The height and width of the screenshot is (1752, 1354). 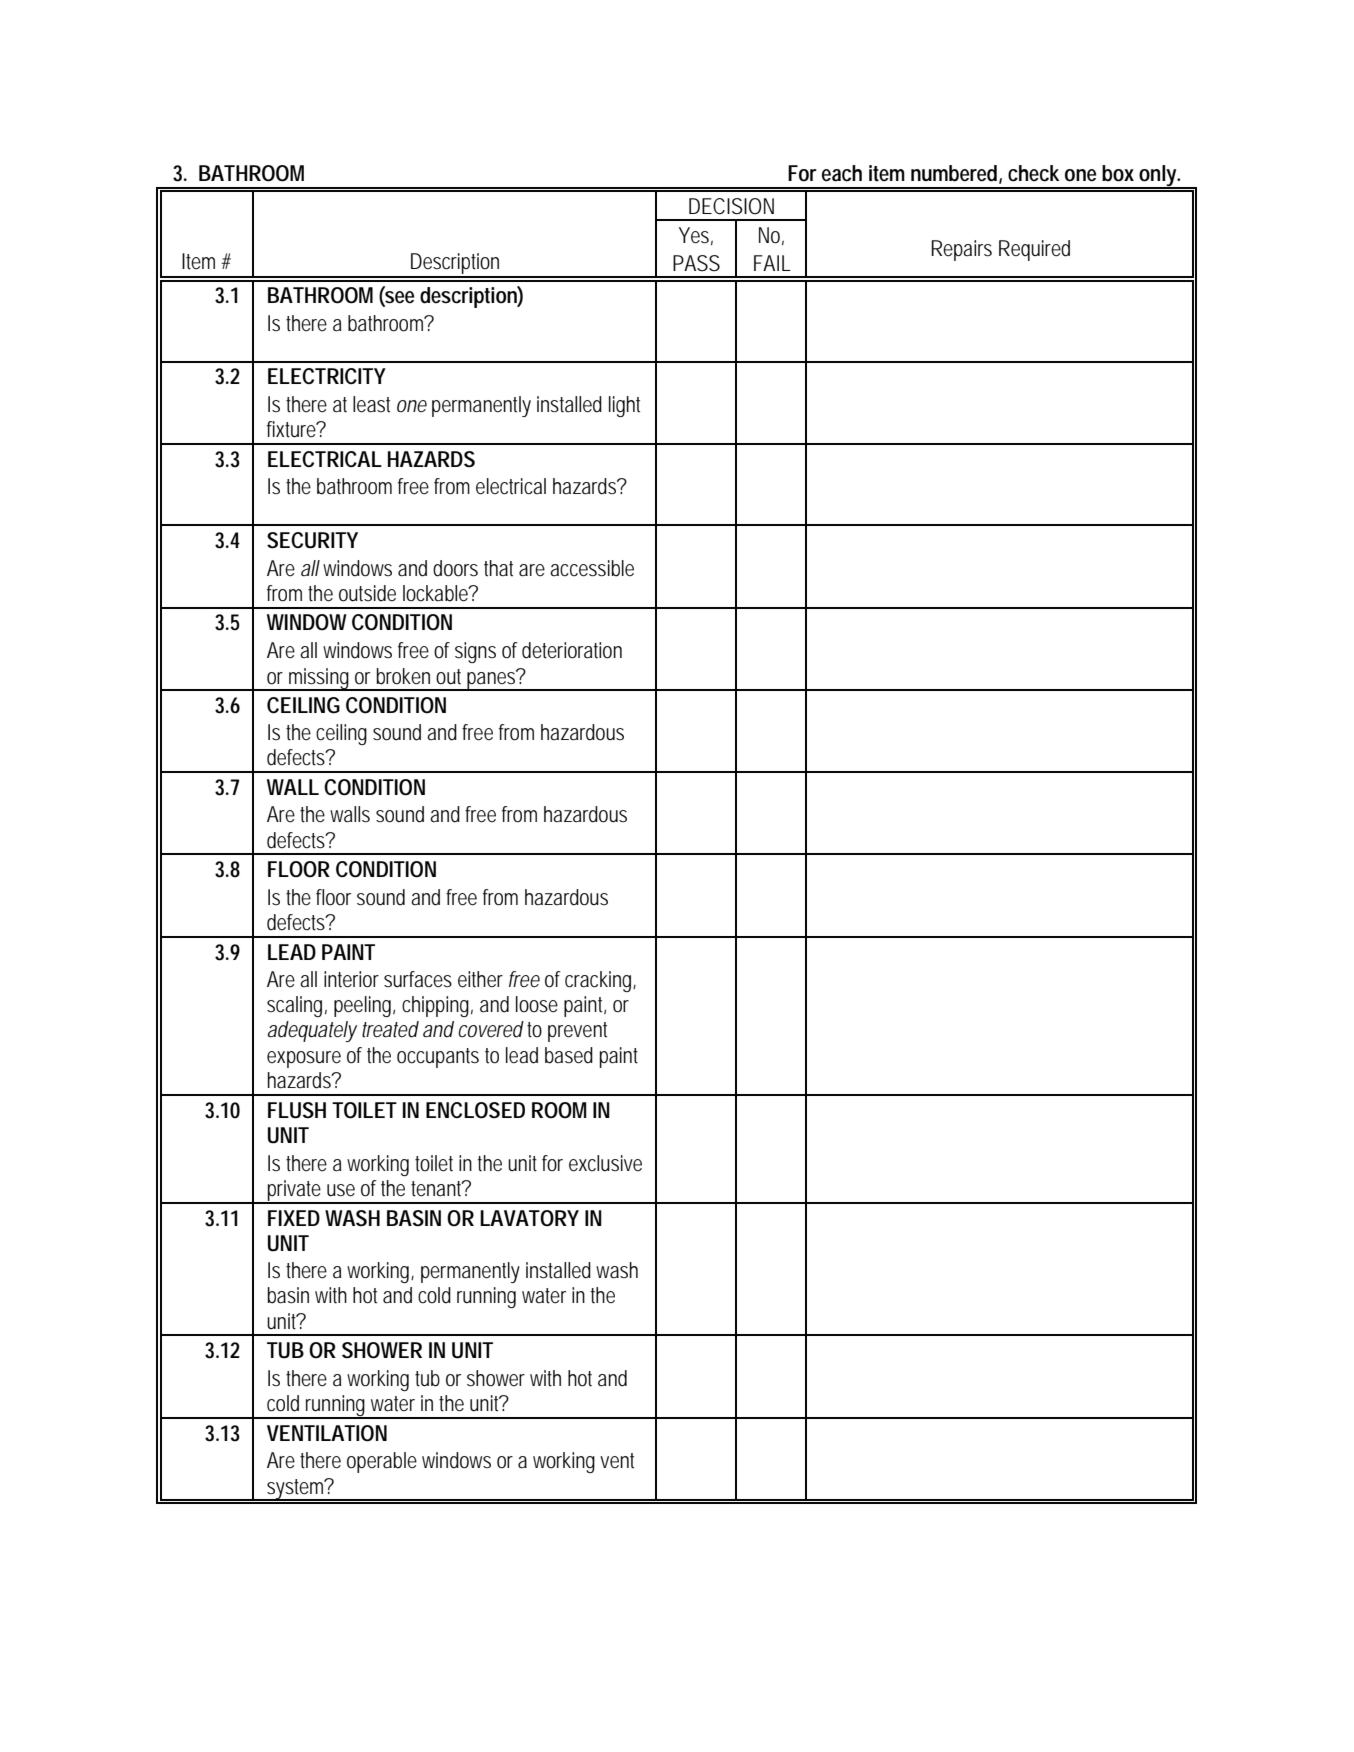 I want to click on operable, so click(x=382, y=1462).
